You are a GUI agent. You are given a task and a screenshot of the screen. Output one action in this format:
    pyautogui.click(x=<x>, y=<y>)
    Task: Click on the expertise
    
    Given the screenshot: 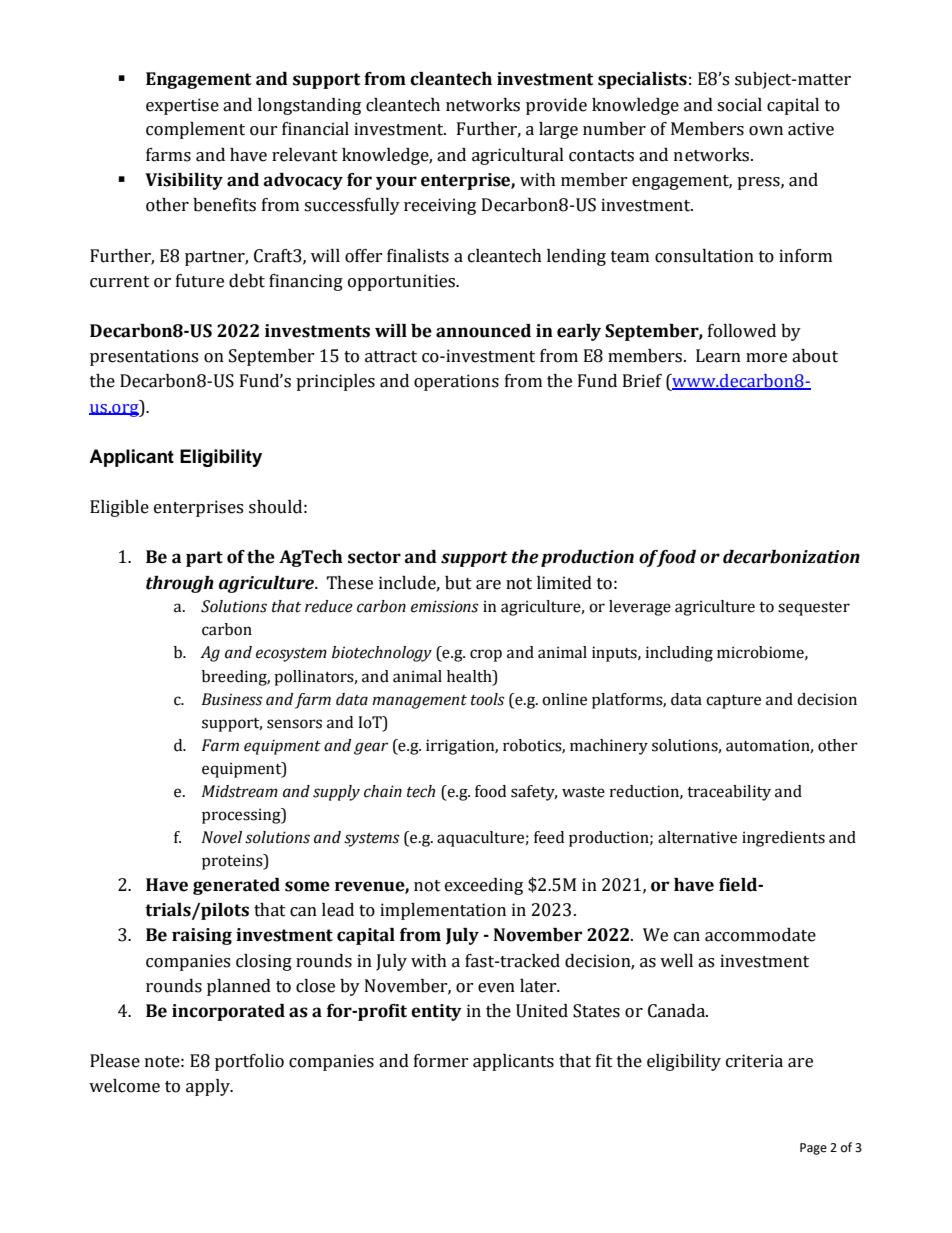 What is the action you would take?
    pyautogui.click(x=182, y=106)
